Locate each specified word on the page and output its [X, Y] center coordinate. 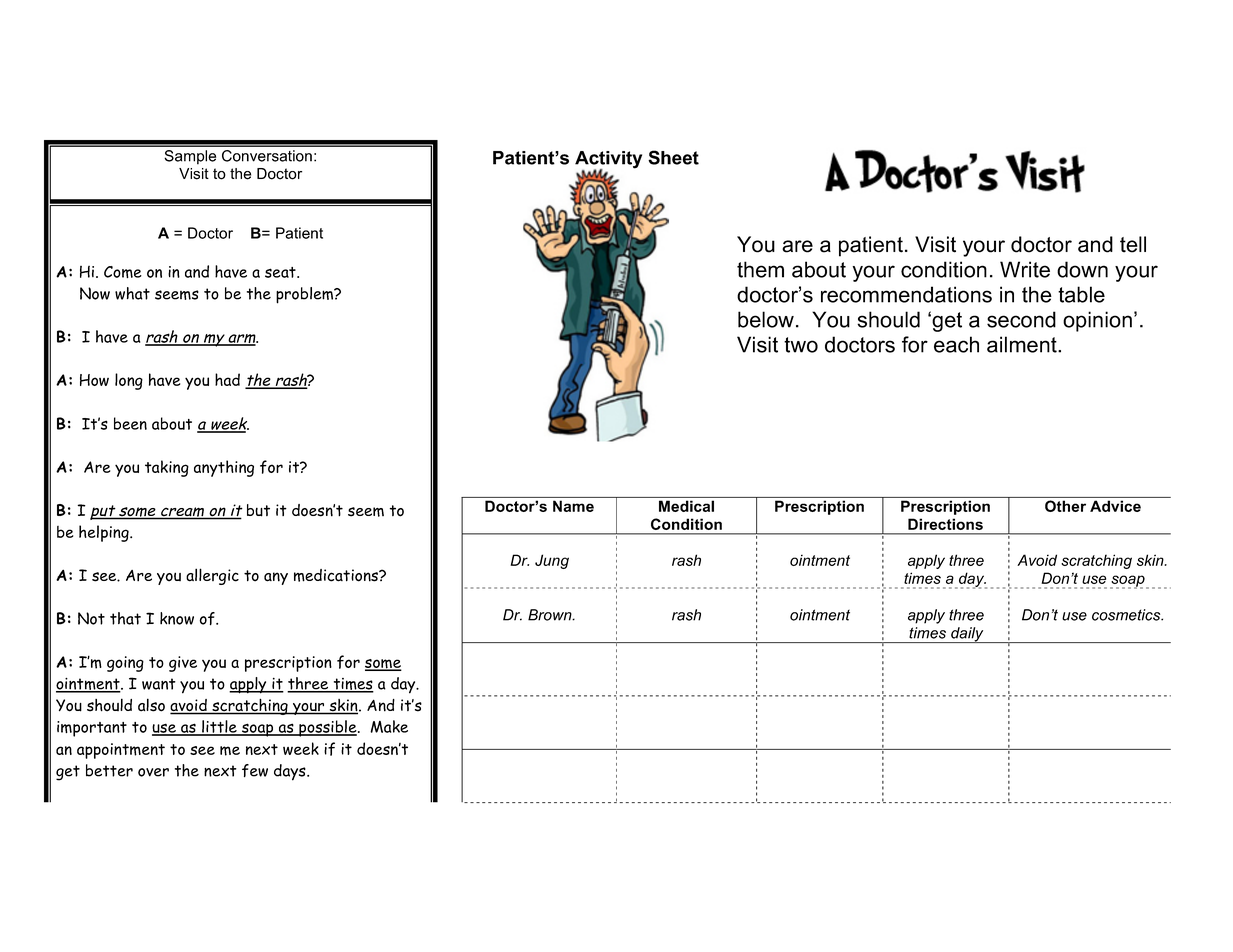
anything [224, 468]
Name [573, 506]
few [255, 771]
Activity [608, 161]
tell [1133, 244]
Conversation [267, 156]
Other [1065, 506]
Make [389, 726]
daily [967, 635]
